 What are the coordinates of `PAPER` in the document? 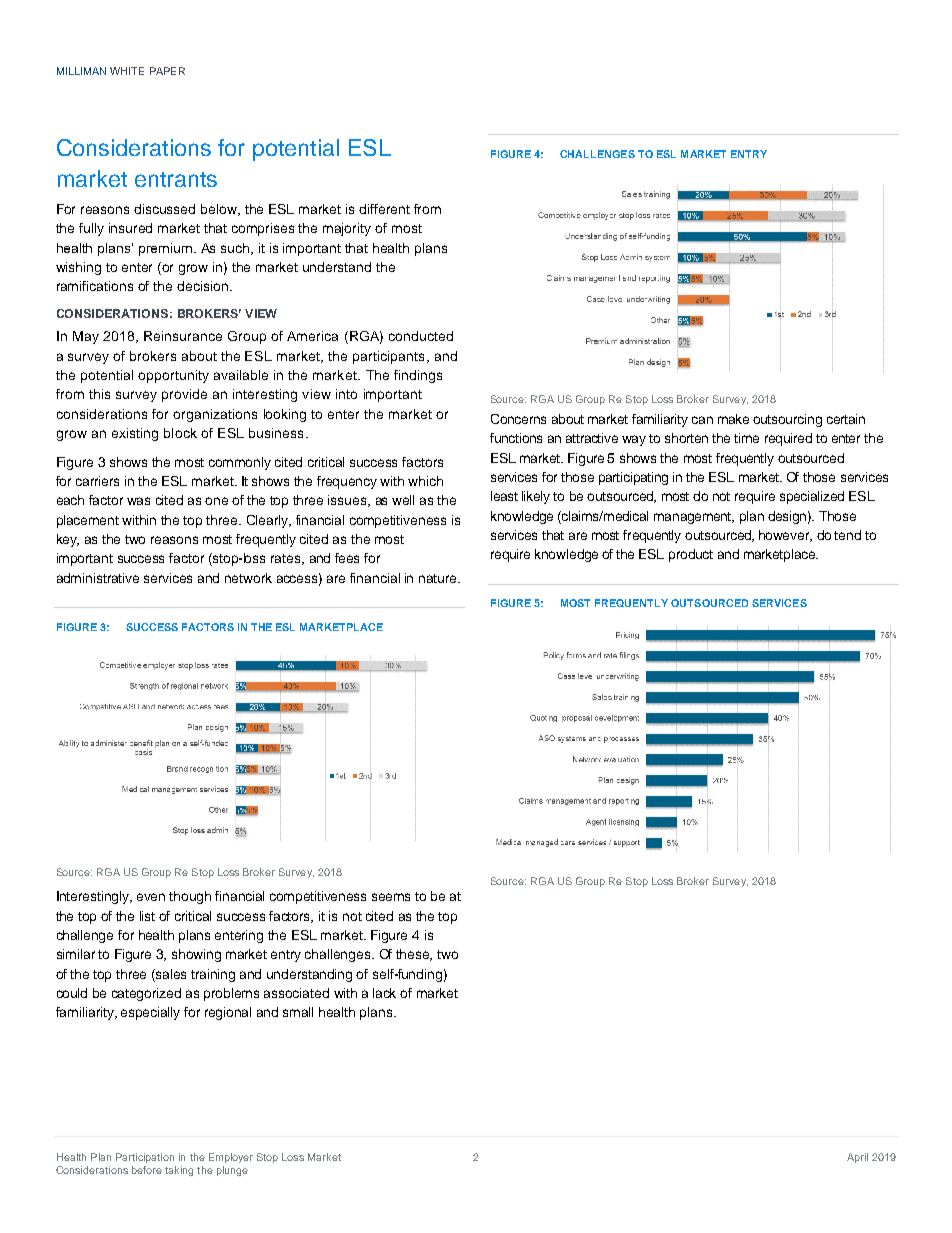 It's located at (167, 71).
